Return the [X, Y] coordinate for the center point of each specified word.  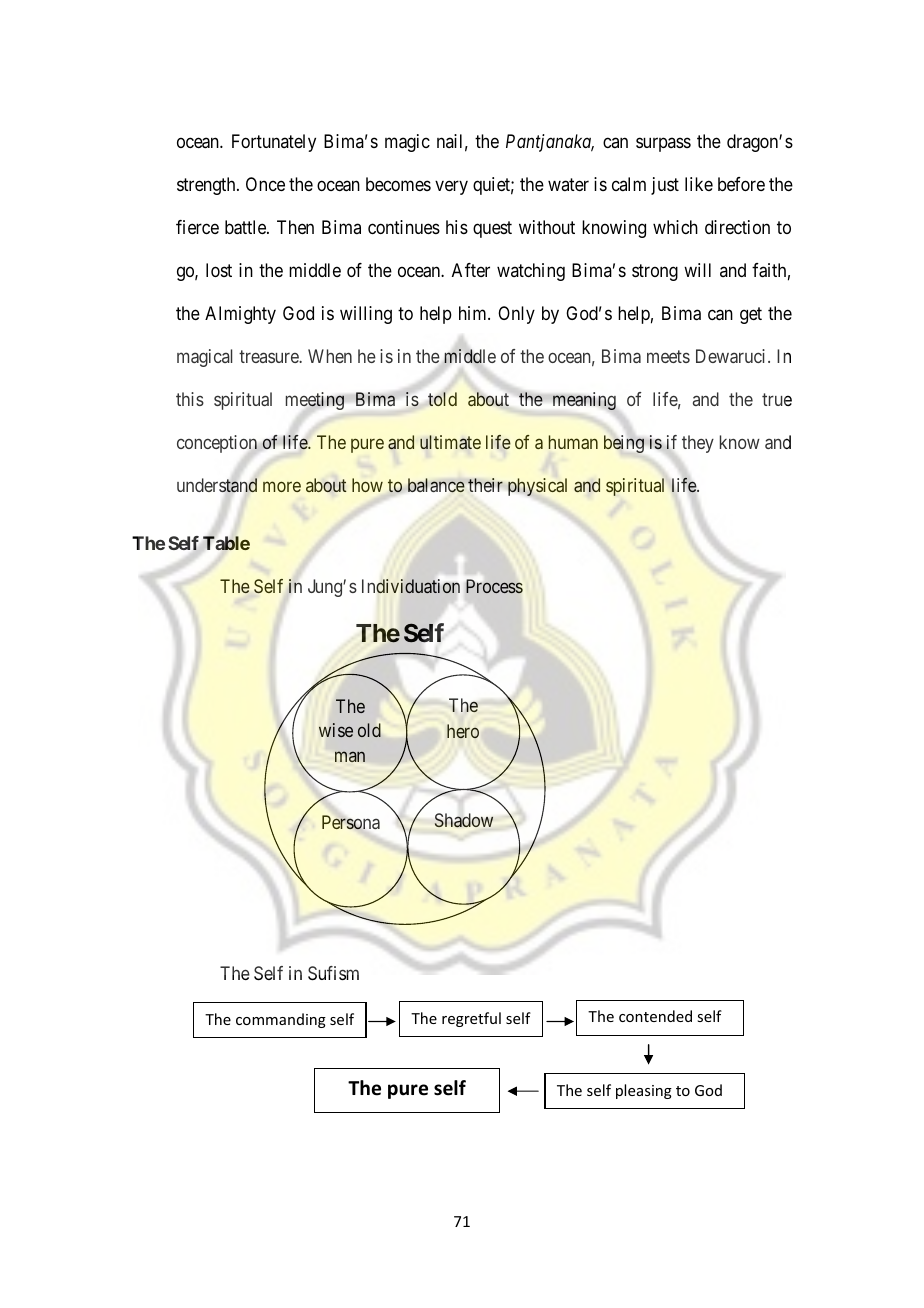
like [699, 184]
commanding [281, 1020]
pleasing [644, 1091]
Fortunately [274, 143]
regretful [471, 1019]
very [451, 188]
